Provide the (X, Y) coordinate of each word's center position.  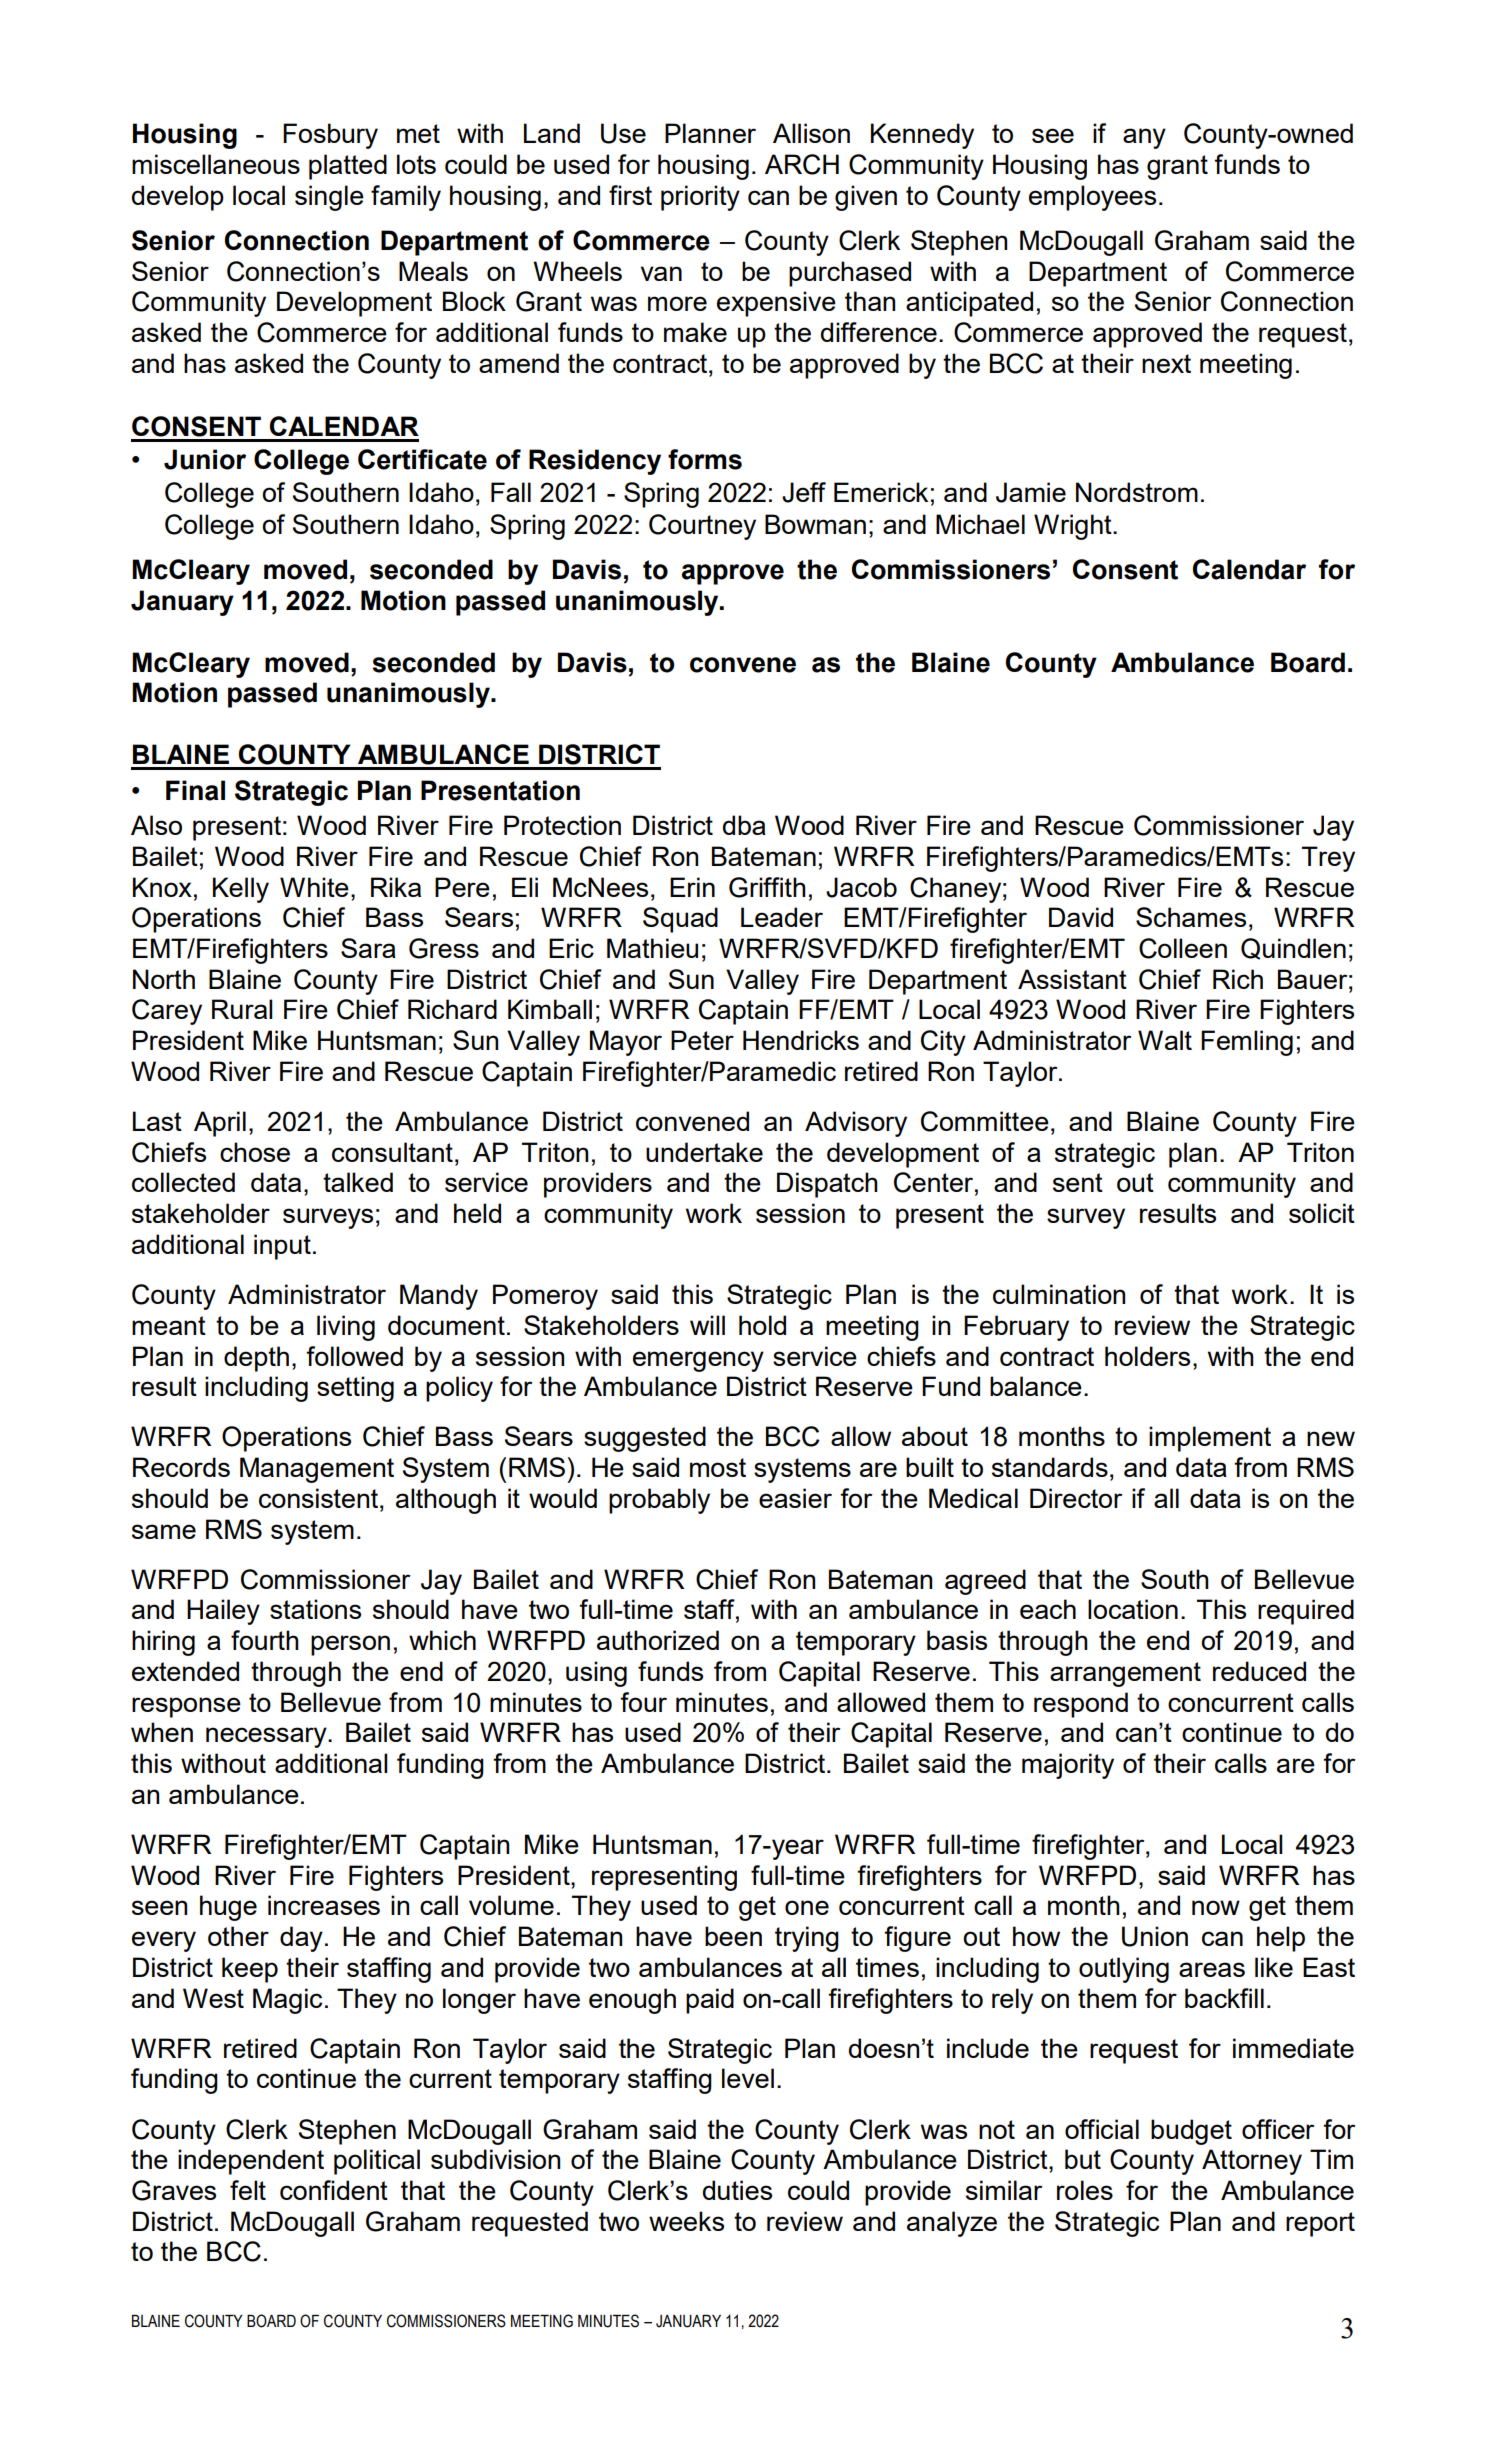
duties (737, 2190)
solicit (1322, 1213)
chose (255, 1152)
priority (700, 198)
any (1144, 138)
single (329, 198)
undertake (704, 1152)
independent (251, 2162)
